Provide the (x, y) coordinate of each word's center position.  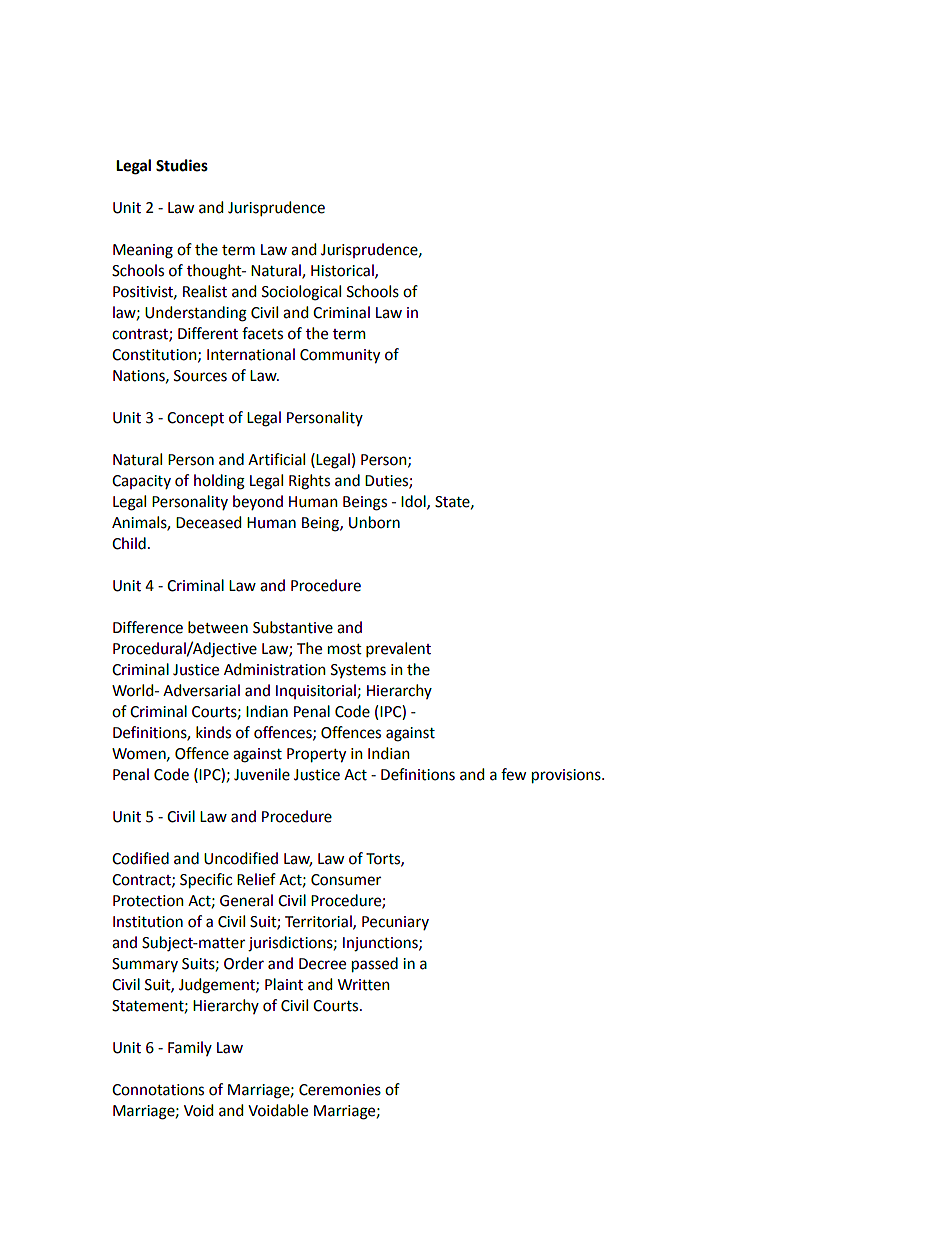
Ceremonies (340, 1090)
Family (190, 1048)
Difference (148, 627)
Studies (182, 165)
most (345, 649)
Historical (343, 271)
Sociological (301, 293)
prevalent (398, 649)
